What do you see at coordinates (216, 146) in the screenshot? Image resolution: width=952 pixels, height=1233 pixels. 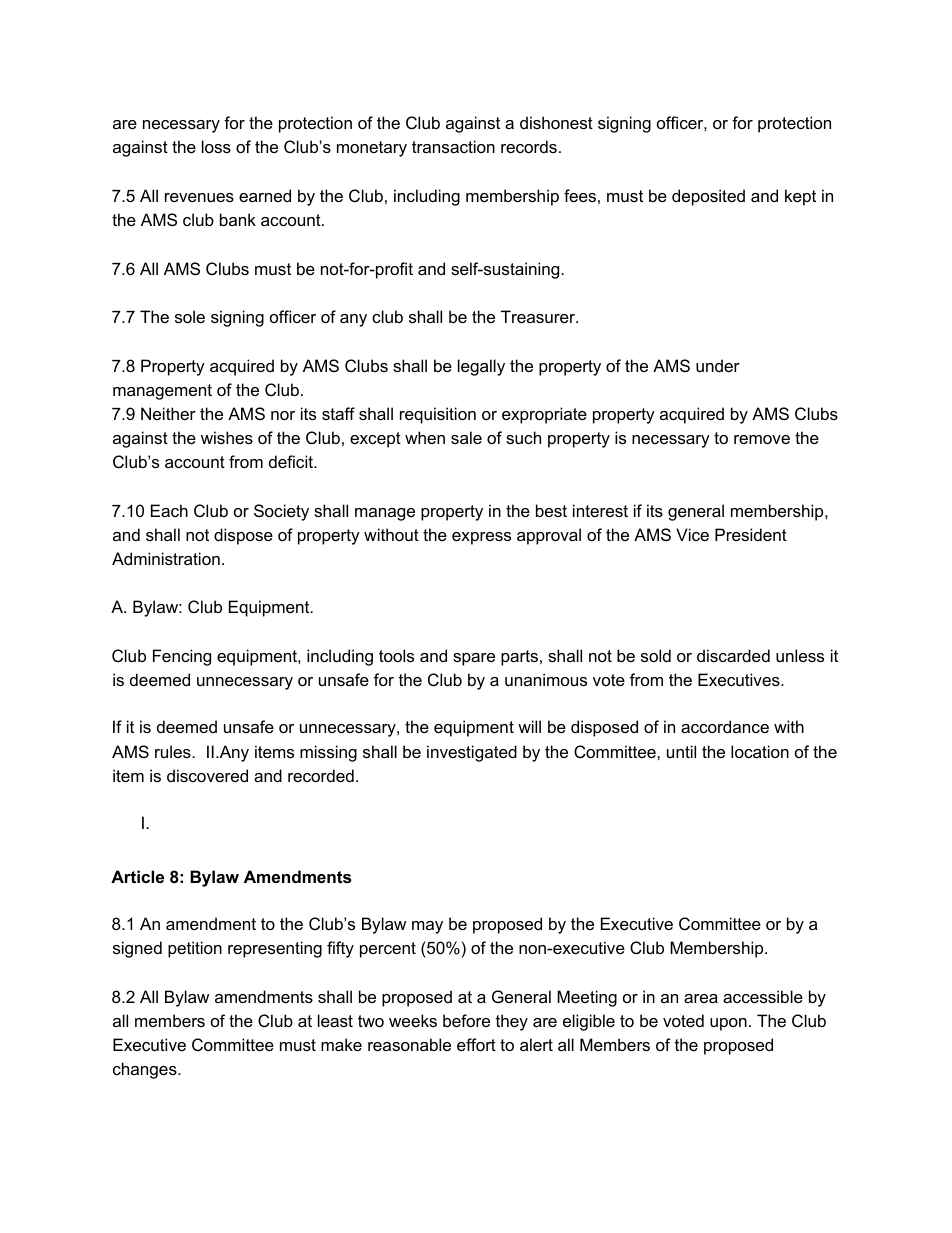 I see `loss` at bounding box center [216, 146].
